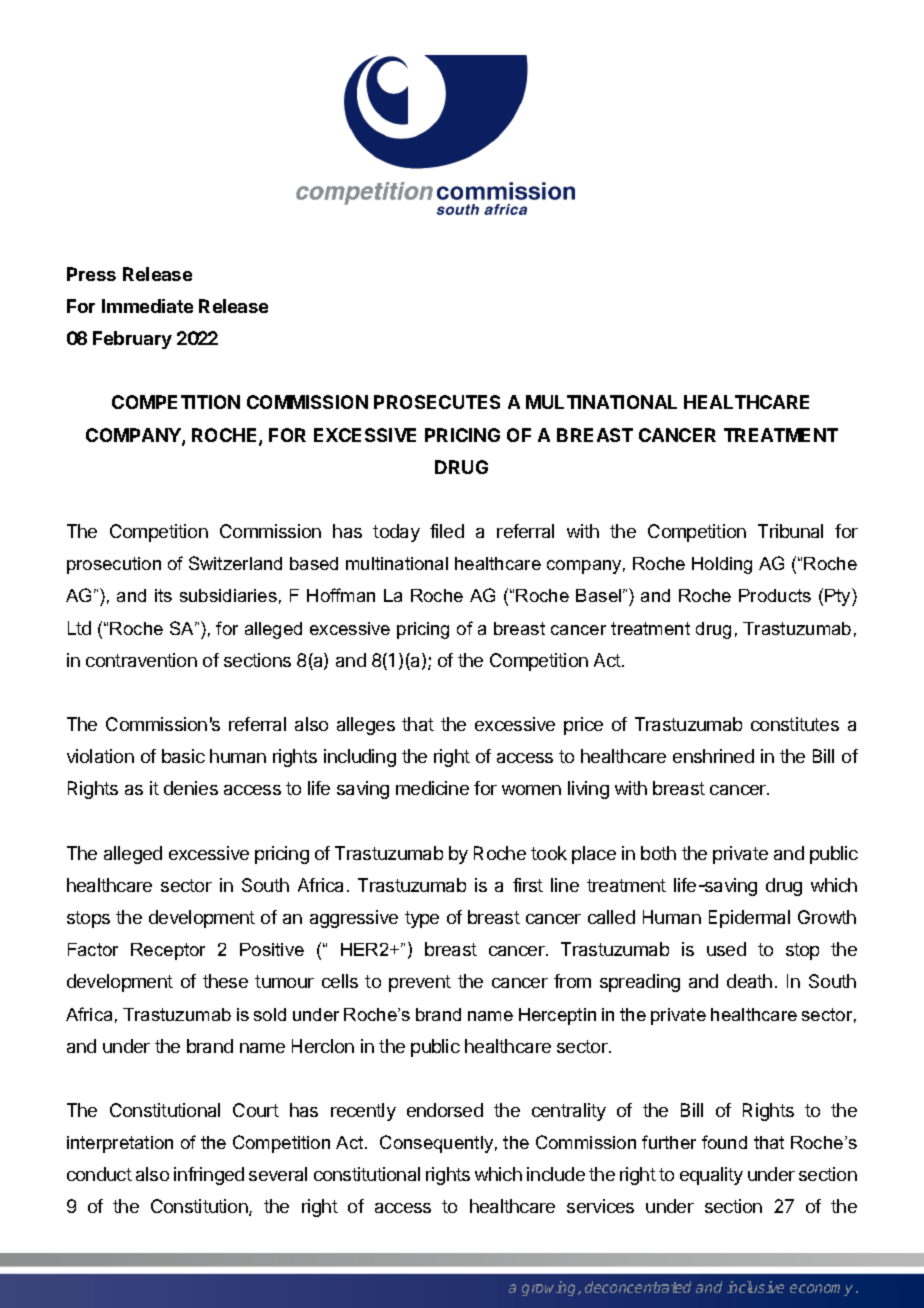  What do you see at coordinates (550, 1288) in the screenshot?
I see `growing` at bounding box center [550, 1288].
